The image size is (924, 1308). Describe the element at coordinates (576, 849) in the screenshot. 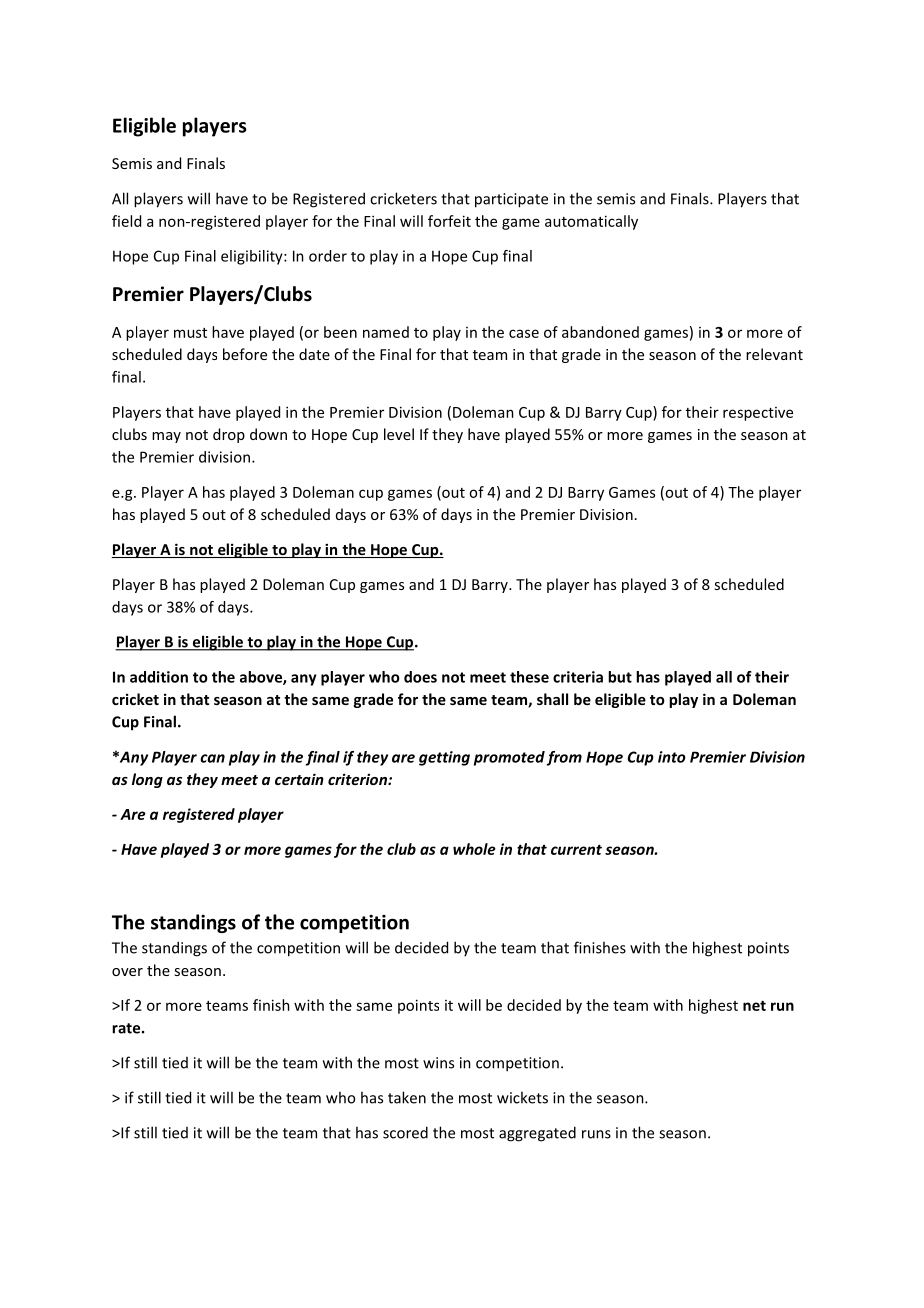

I see `current` at that location.
